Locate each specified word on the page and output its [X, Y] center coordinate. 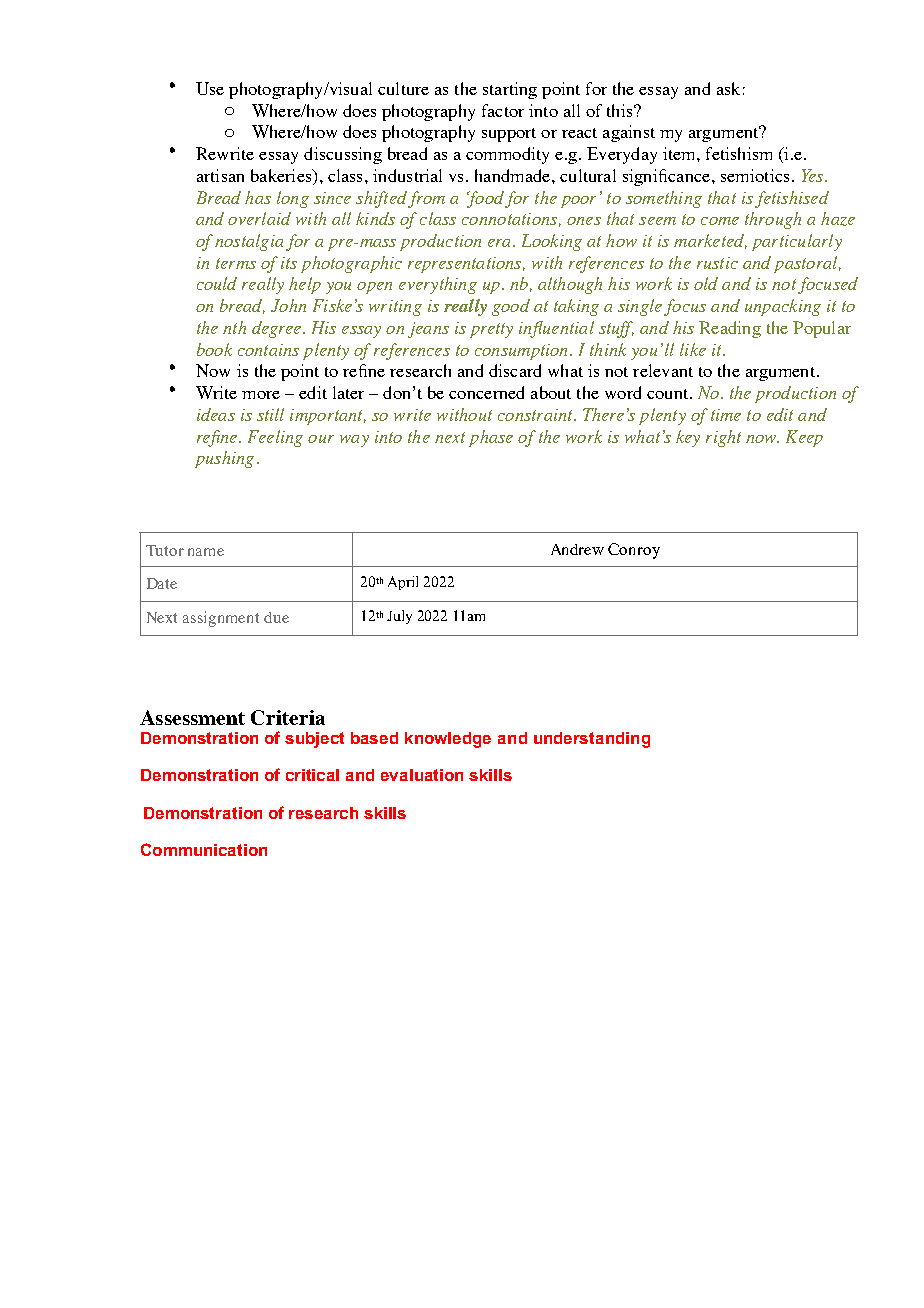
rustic [717, 263]
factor [503, 110]
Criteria [288, 717]
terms [236, 263]
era [501, 243]
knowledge [448, 740]
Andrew [577, 549]
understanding [592, 740]
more [261, 395]
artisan [220, 175]
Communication [204, 849]
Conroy [634, 551]
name [206, 552]
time [726, 415]
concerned [486, 392]
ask [728, 88]
